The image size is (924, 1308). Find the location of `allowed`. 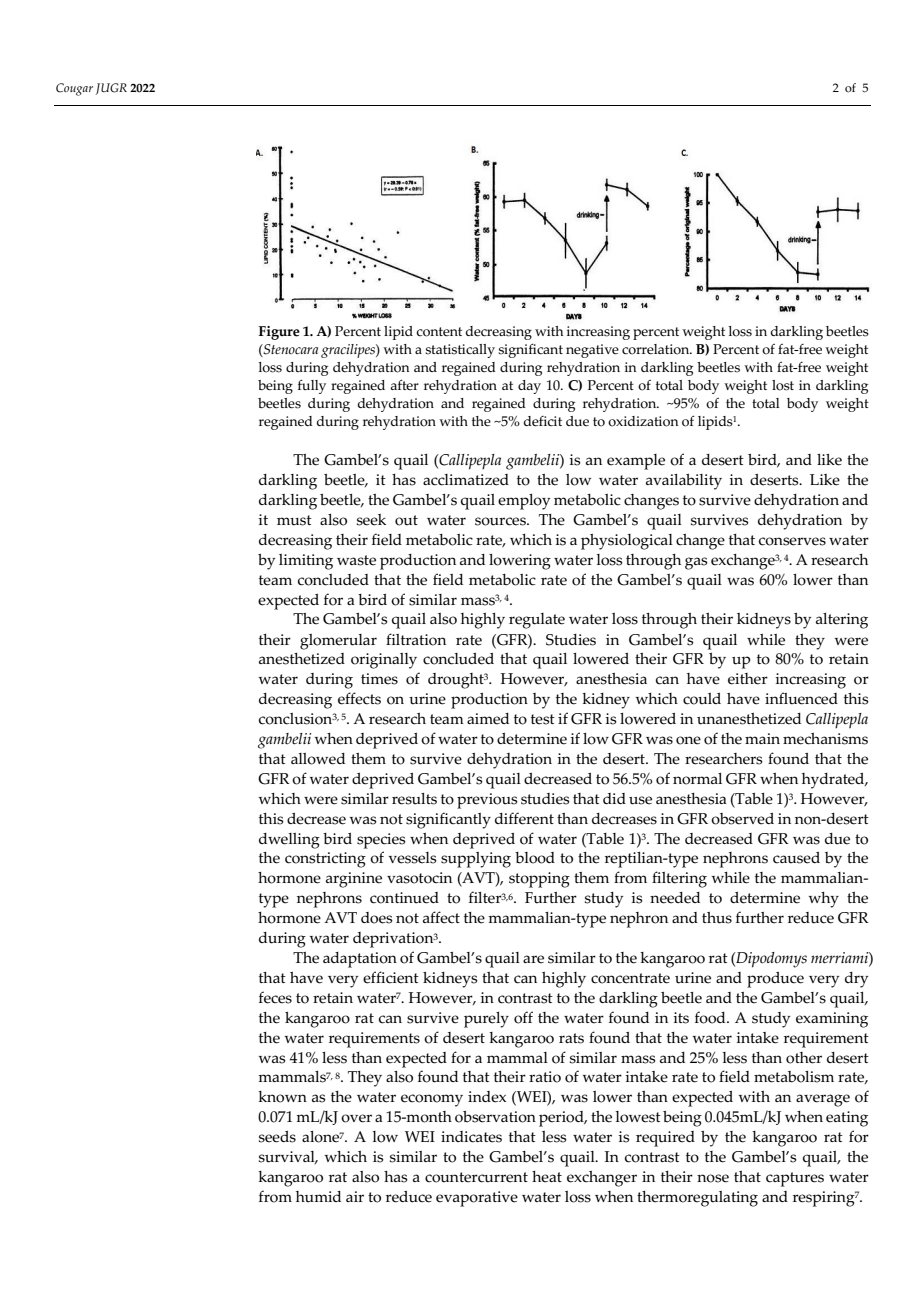

allowed is located at coordinates (318, 759).
